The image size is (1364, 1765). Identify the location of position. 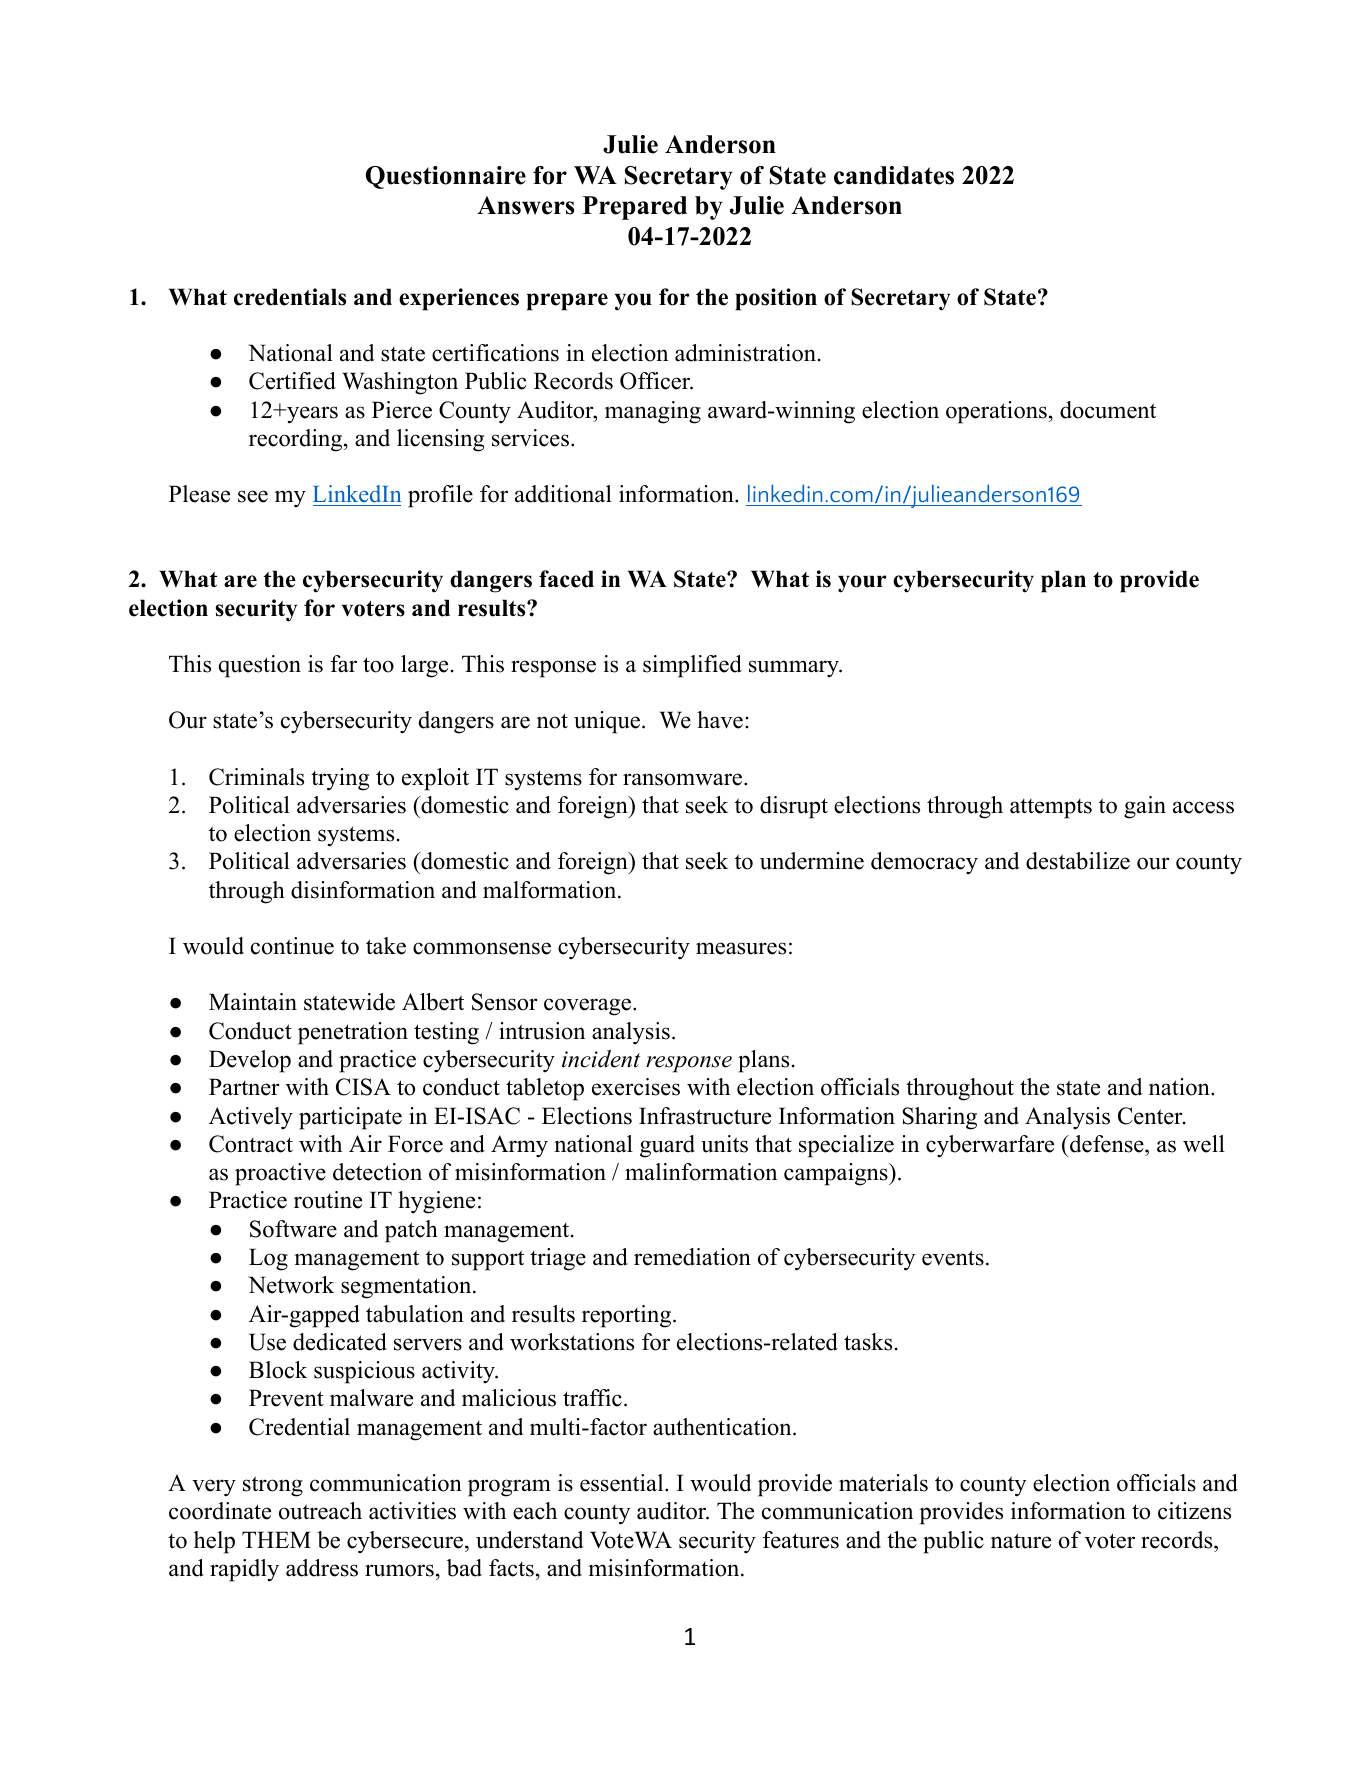
(776, 299).
